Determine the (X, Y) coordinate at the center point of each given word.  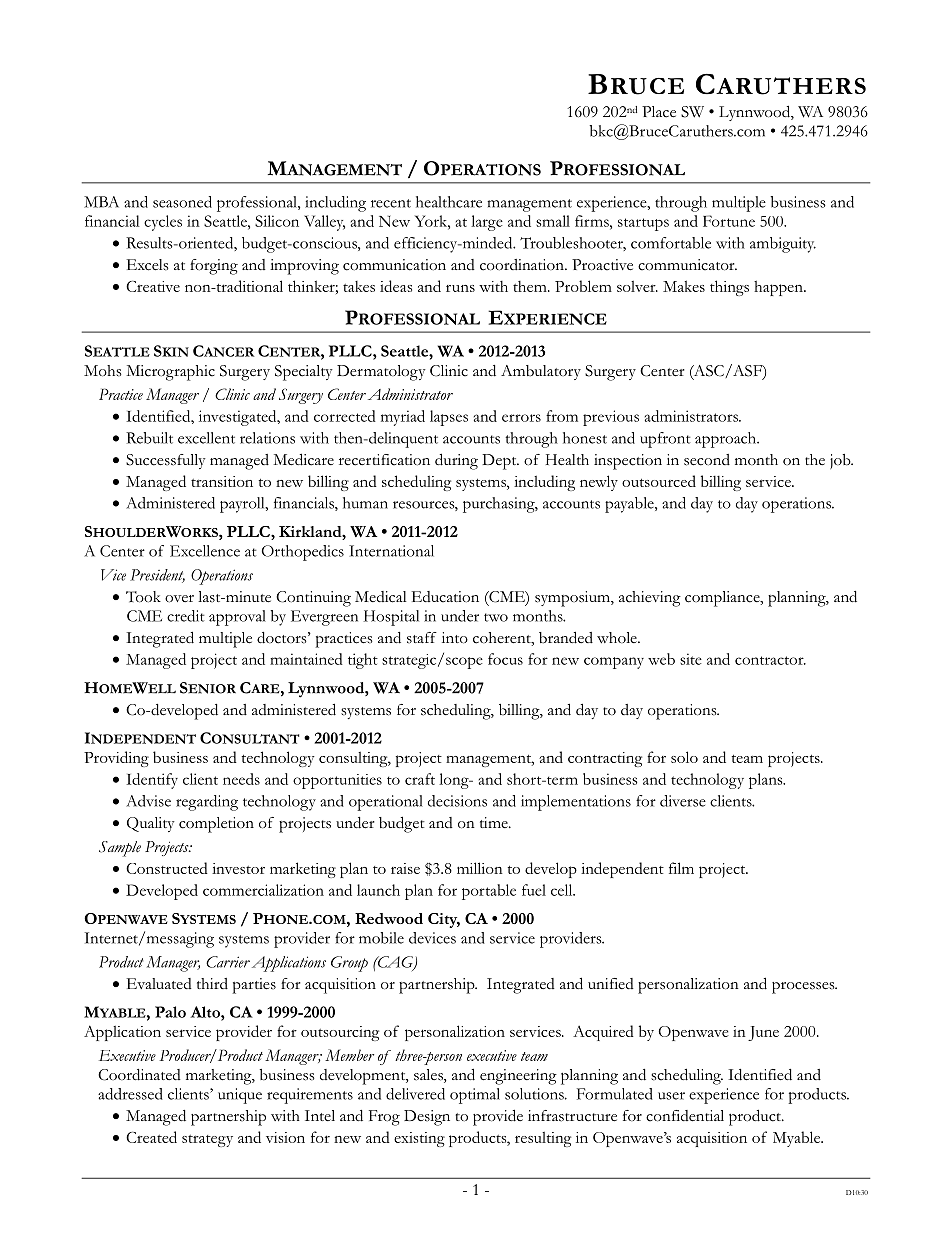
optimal (475, 1096)
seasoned (182, 202)
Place (659, 112)
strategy (207, 1141)
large (487, 223)
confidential (685, 1116)
